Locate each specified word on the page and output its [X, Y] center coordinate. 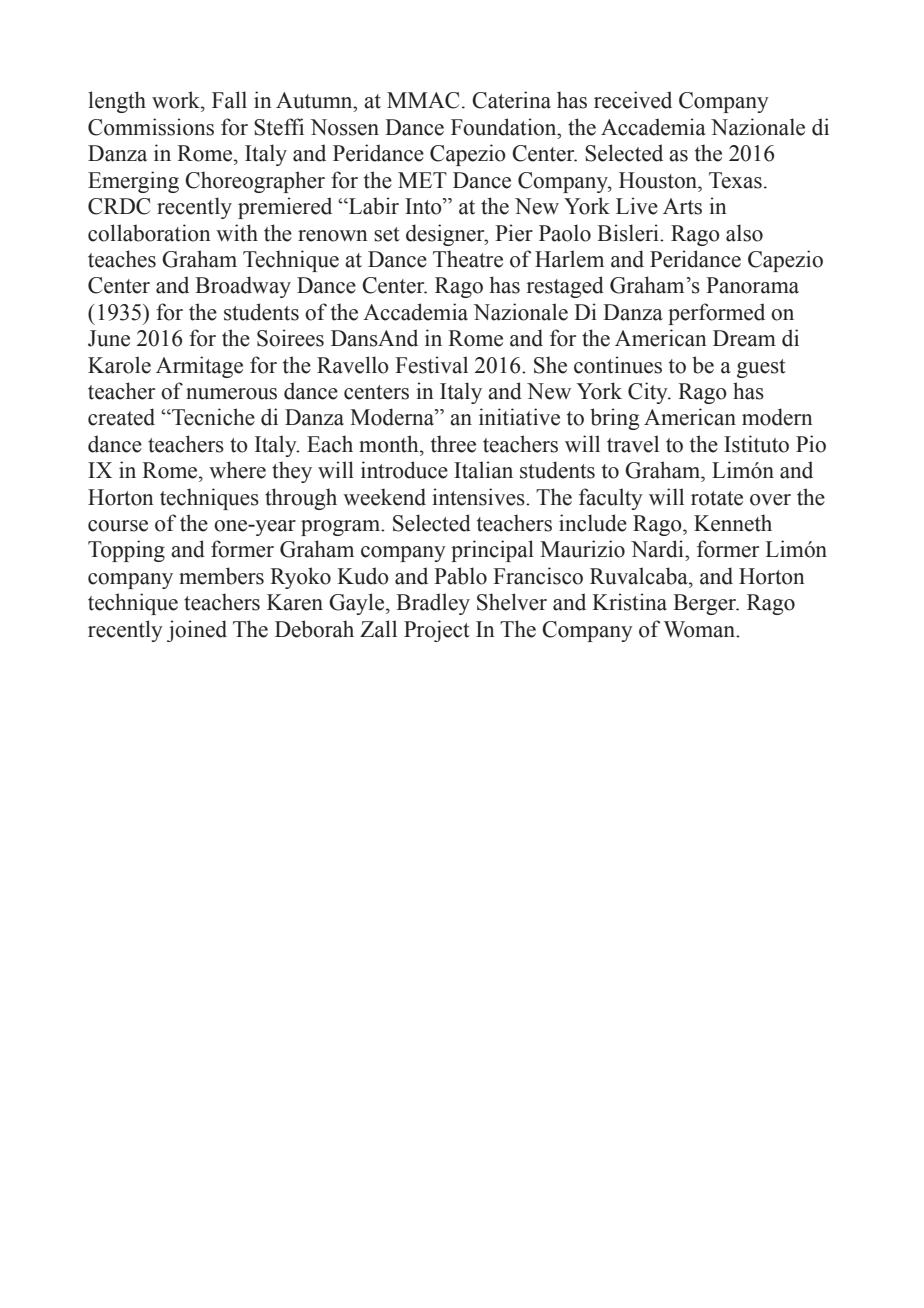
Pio [811, 444]
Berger [706, 604]
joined [197, 631]
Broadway [243, 287]
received [633, 100]
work [177, 100]
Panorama [752, 285]
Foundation [505, 127]
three [453, 444]
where [237, 470]
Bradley [433, 604]
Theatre [468, 259]
